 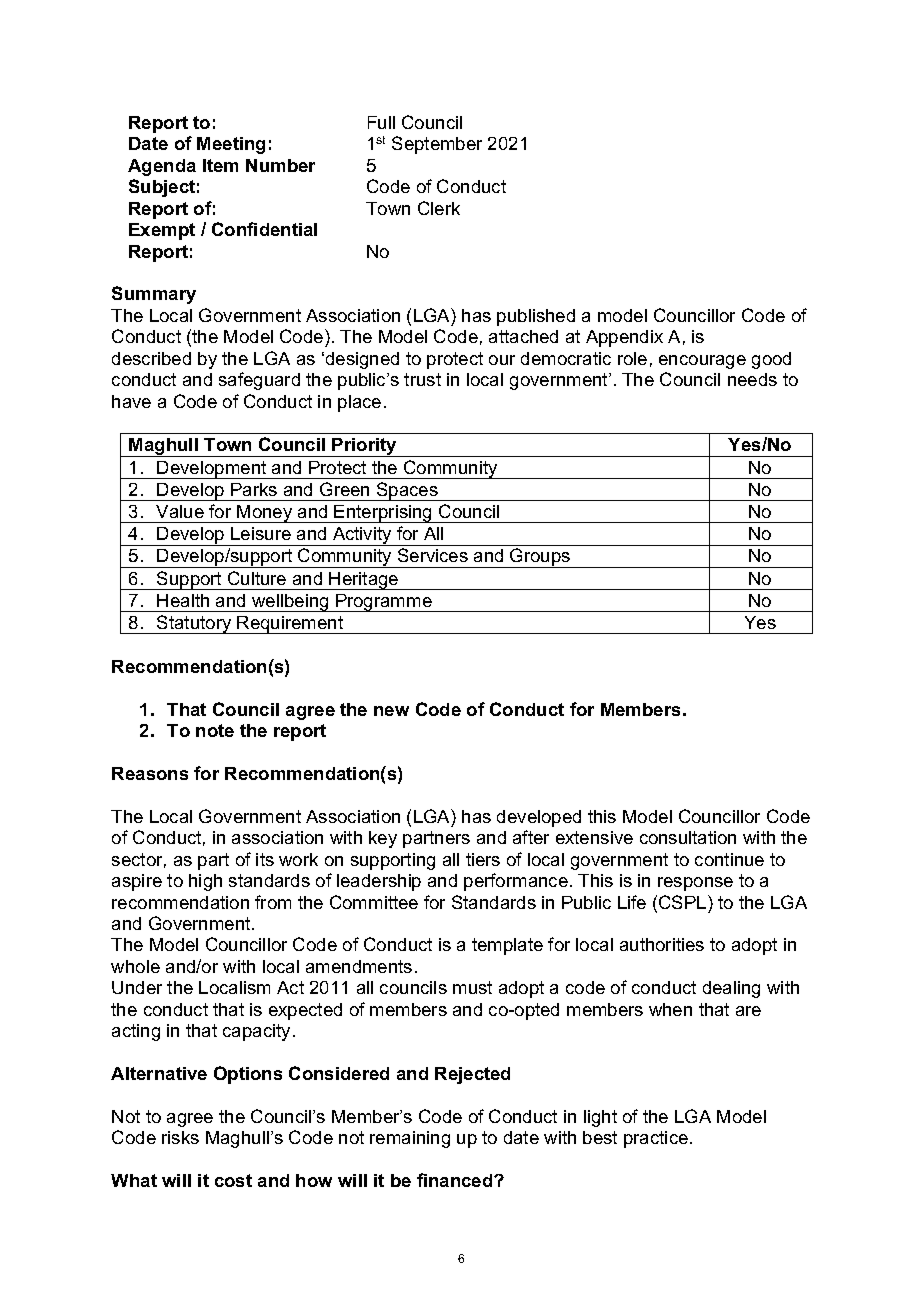 I want to click on Groups, so click(x=540, y=558).
